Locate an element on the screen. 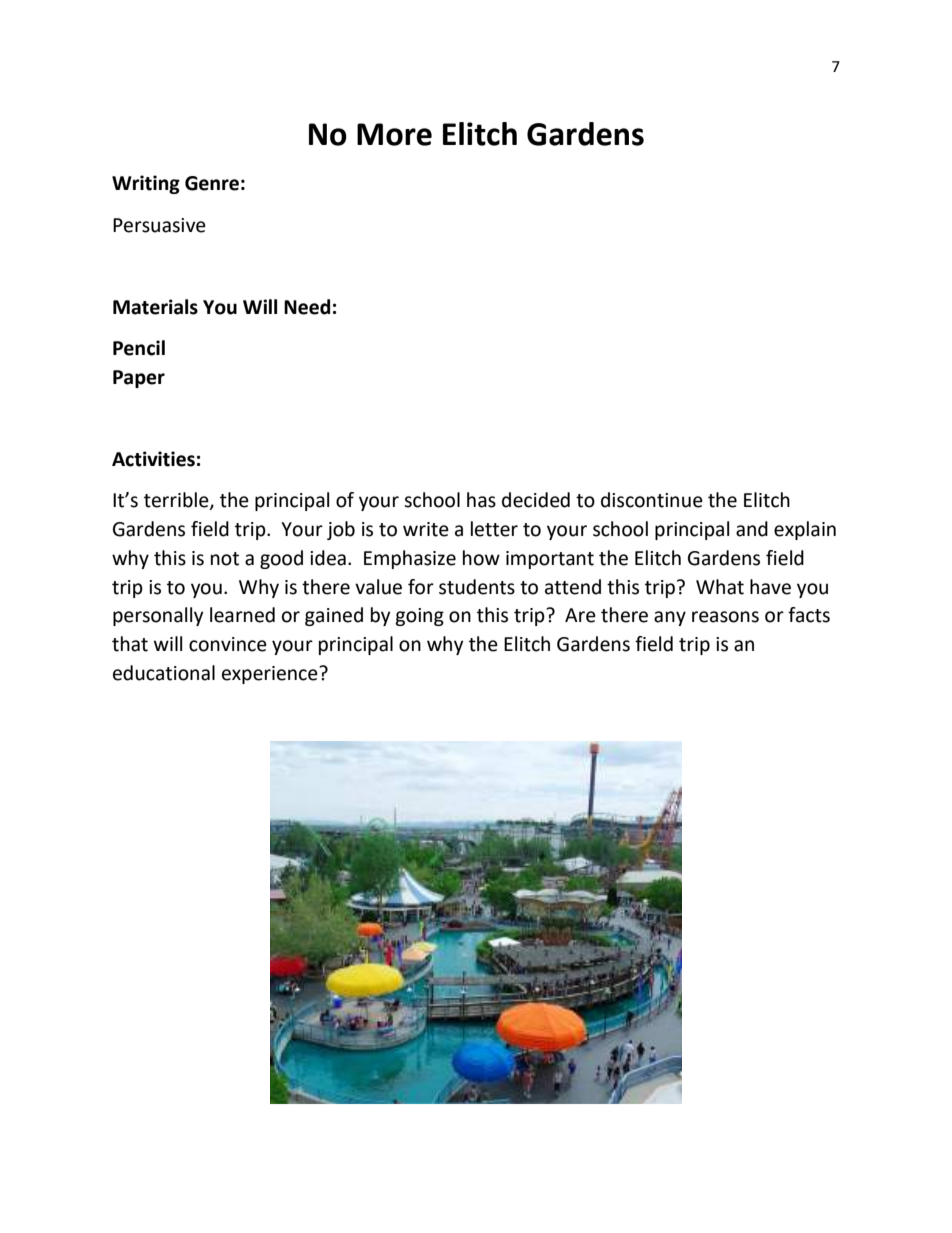  Persuasive is located at coordinates (159, 225).
